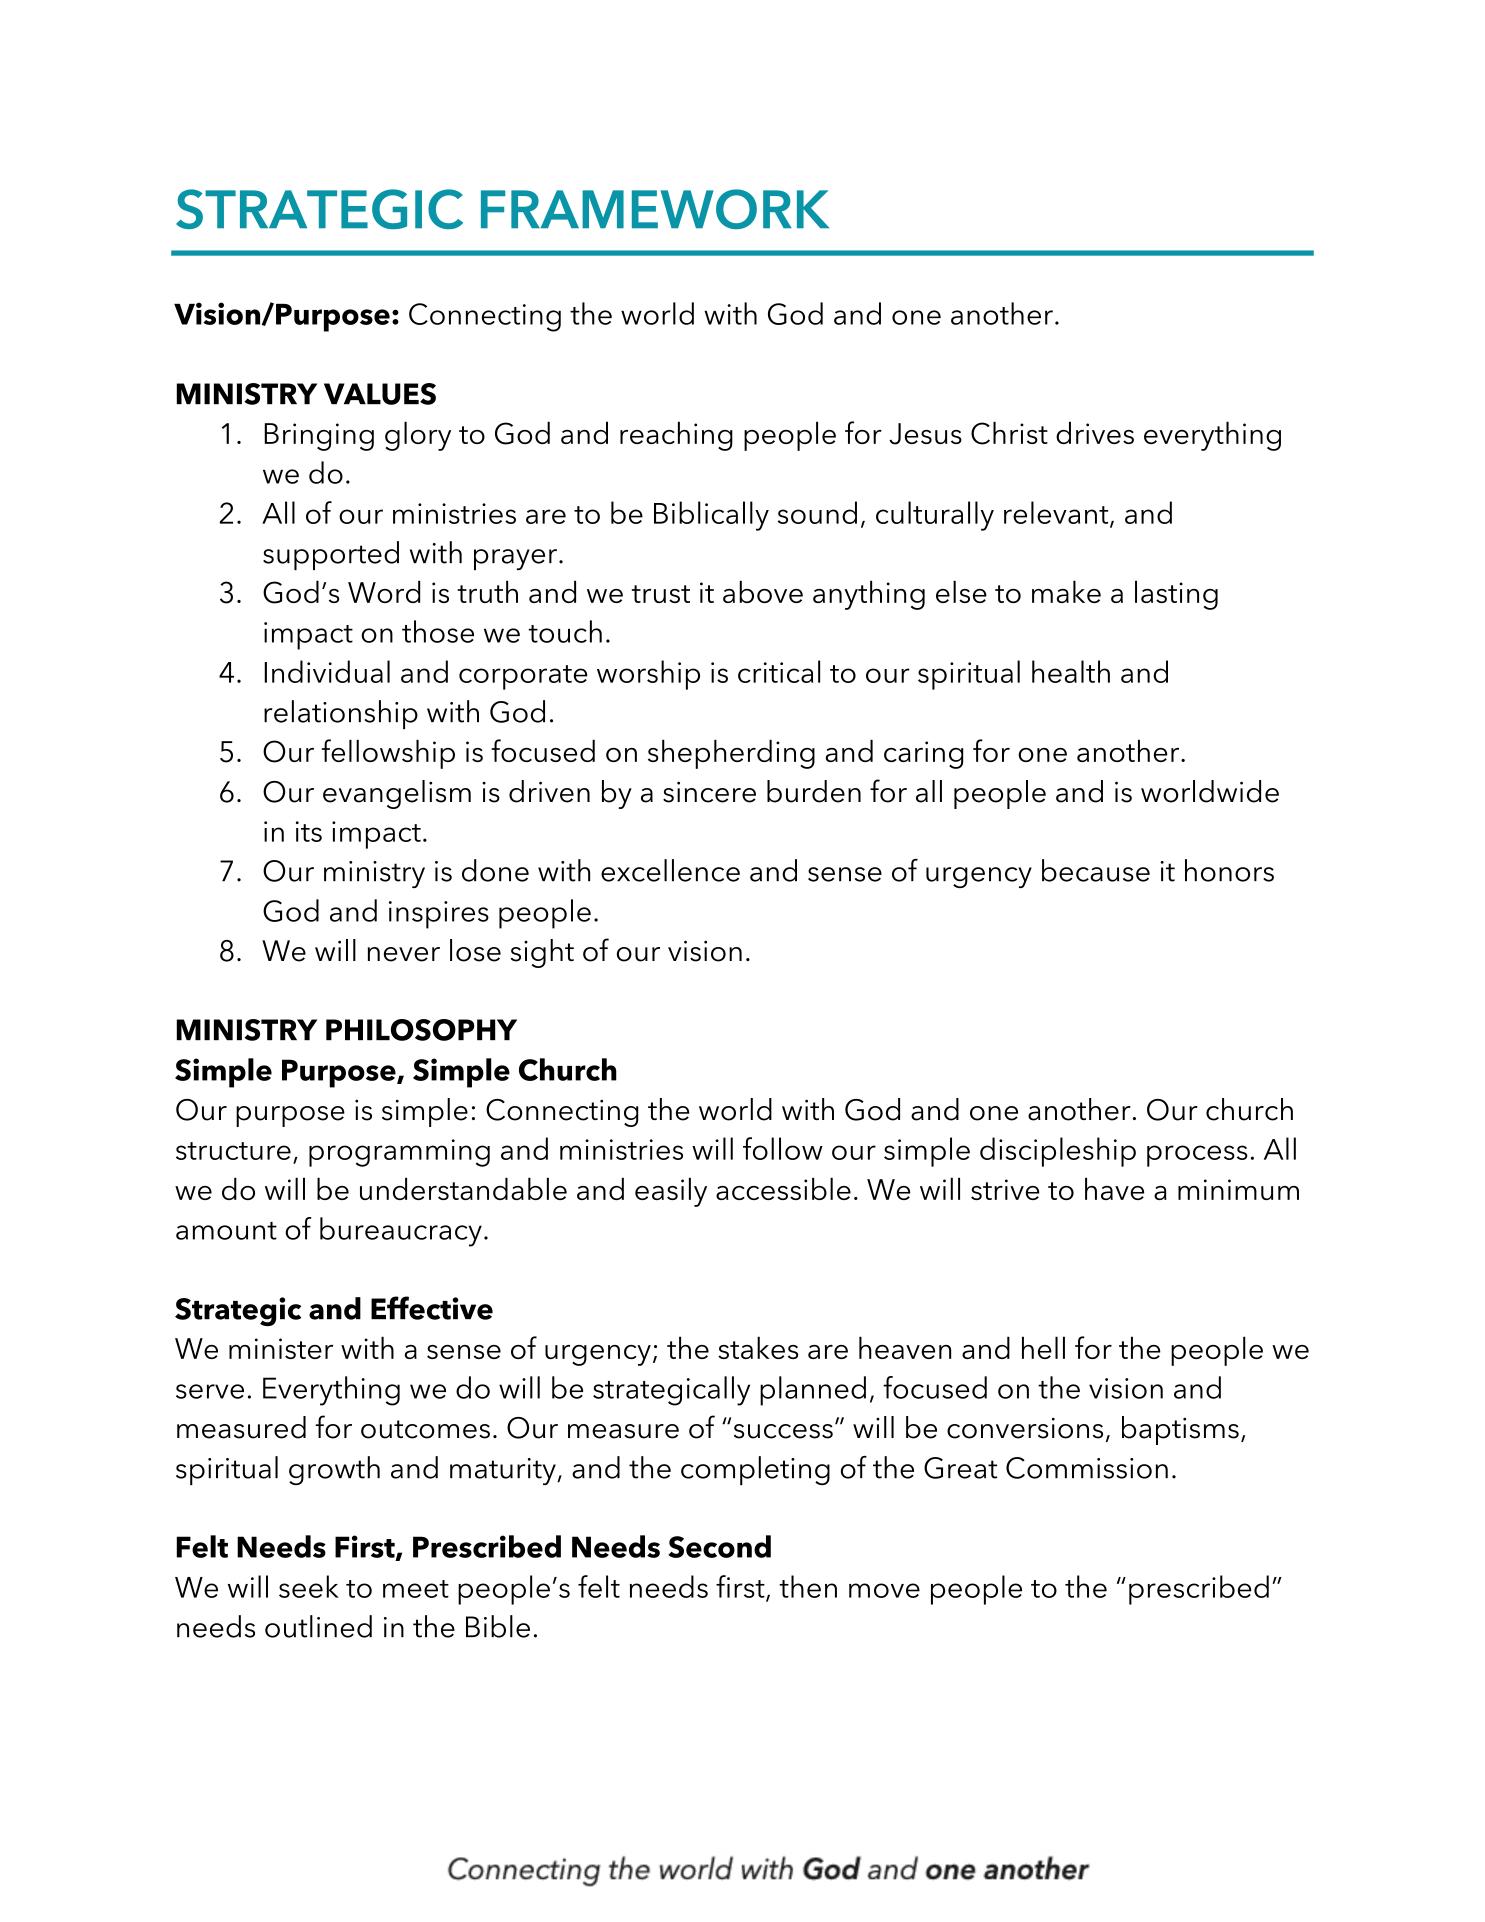  I want to click on drives, so click(1095, 432).
